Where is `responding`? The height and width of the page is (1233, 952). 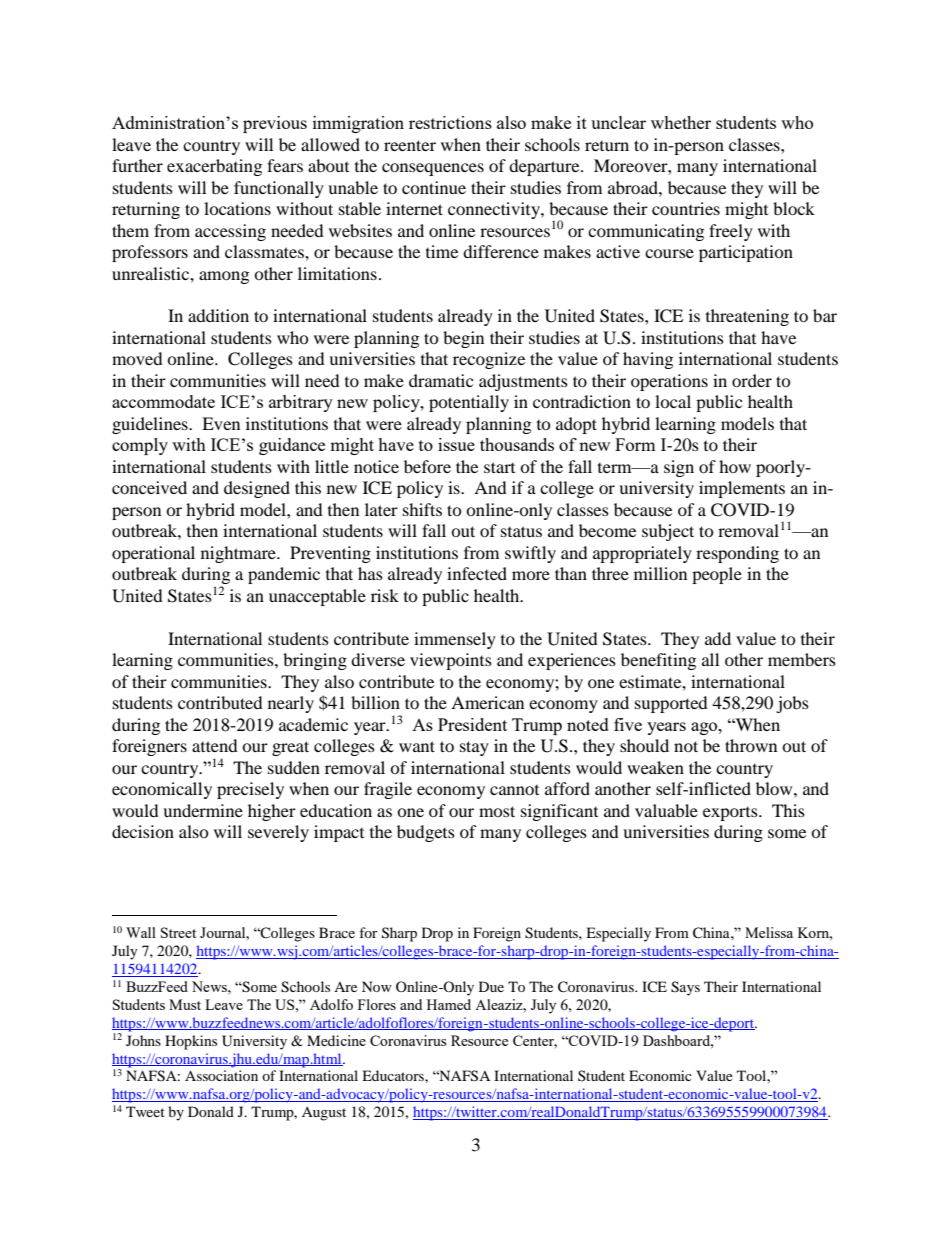
responding is located at coordinates (737, 554).
